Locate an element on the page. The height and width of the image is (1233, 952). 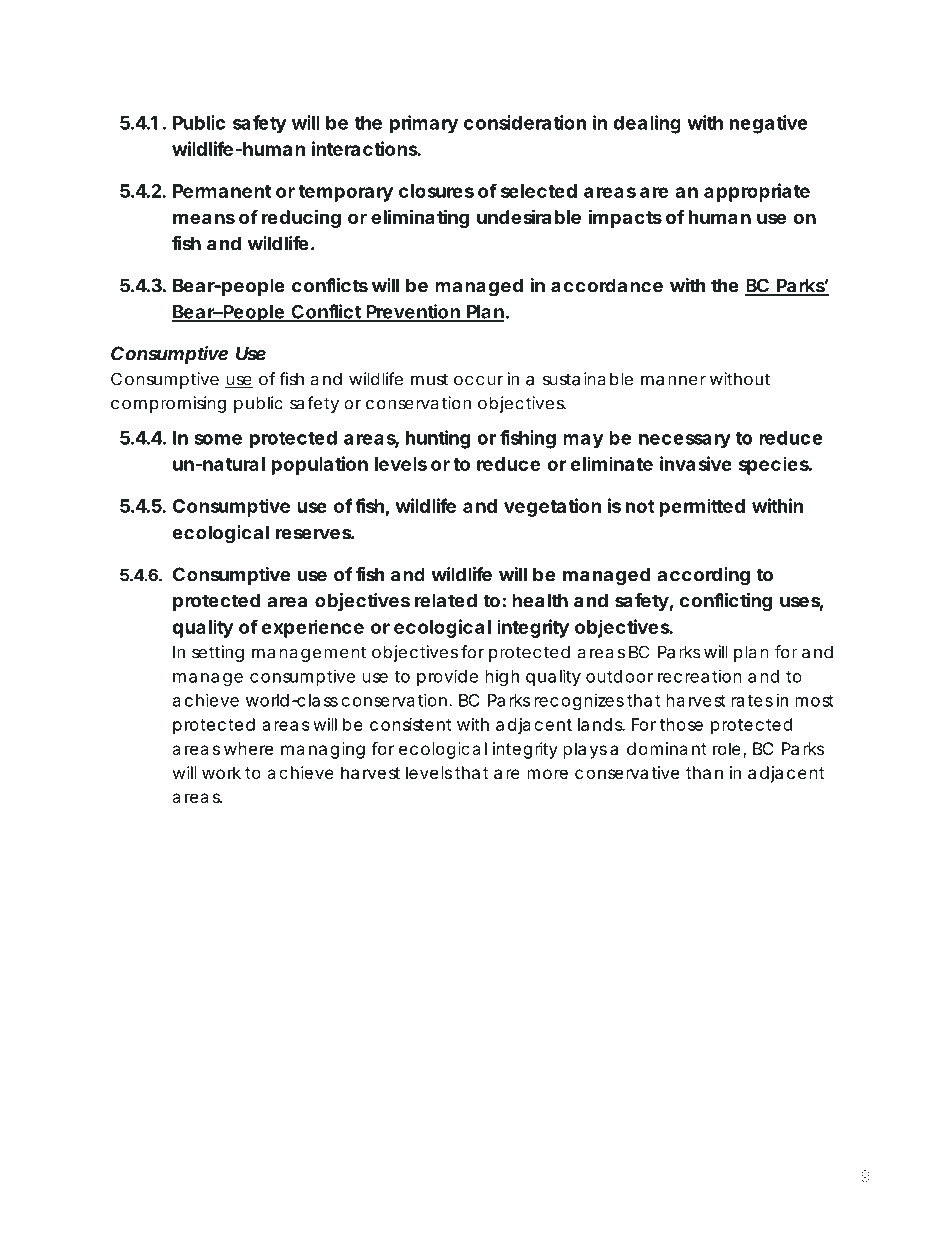
Permanent is located at coordinates (222, 191).
